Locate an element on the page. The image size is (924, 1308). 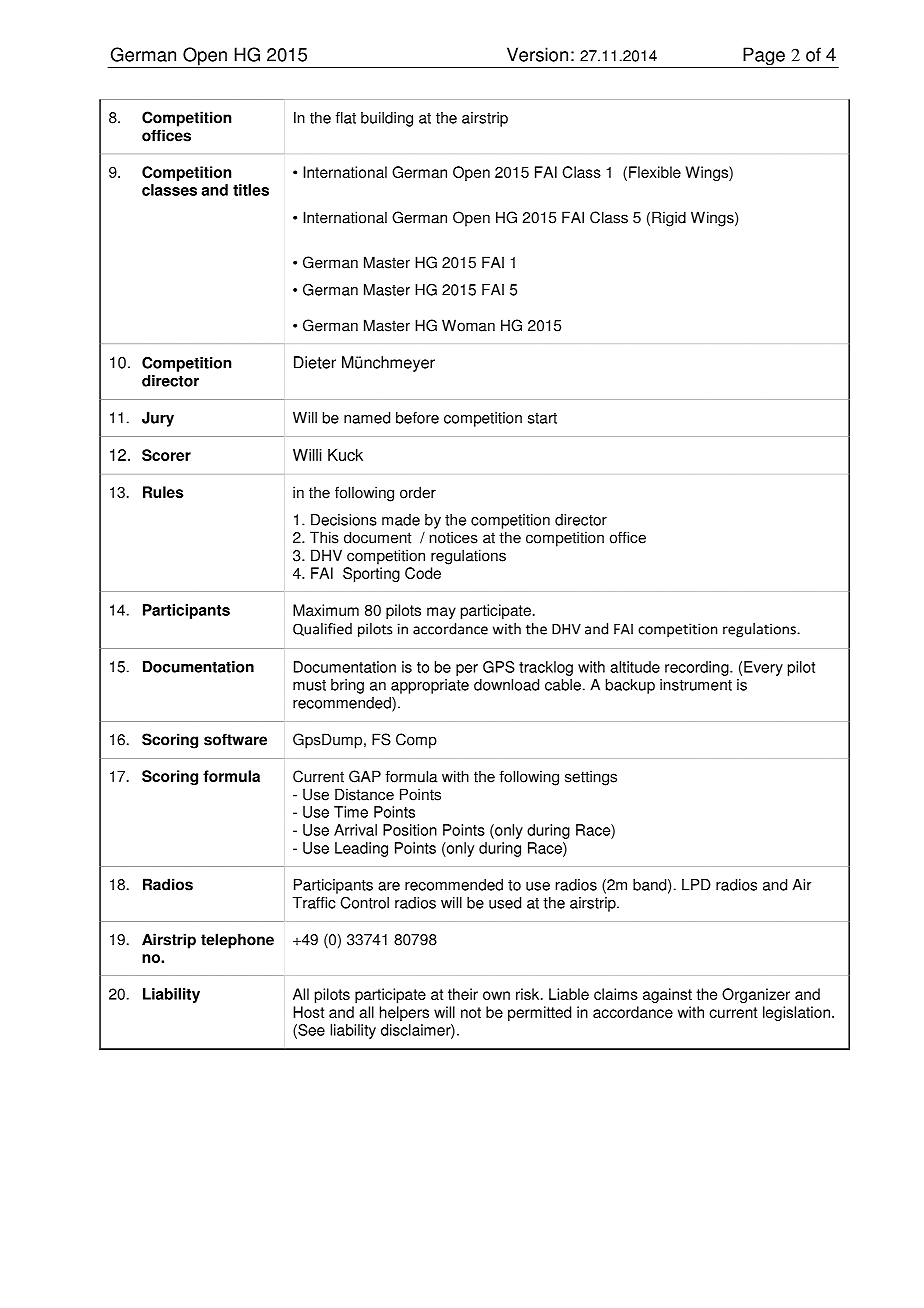
flat is located at coordinates (346, 118).
